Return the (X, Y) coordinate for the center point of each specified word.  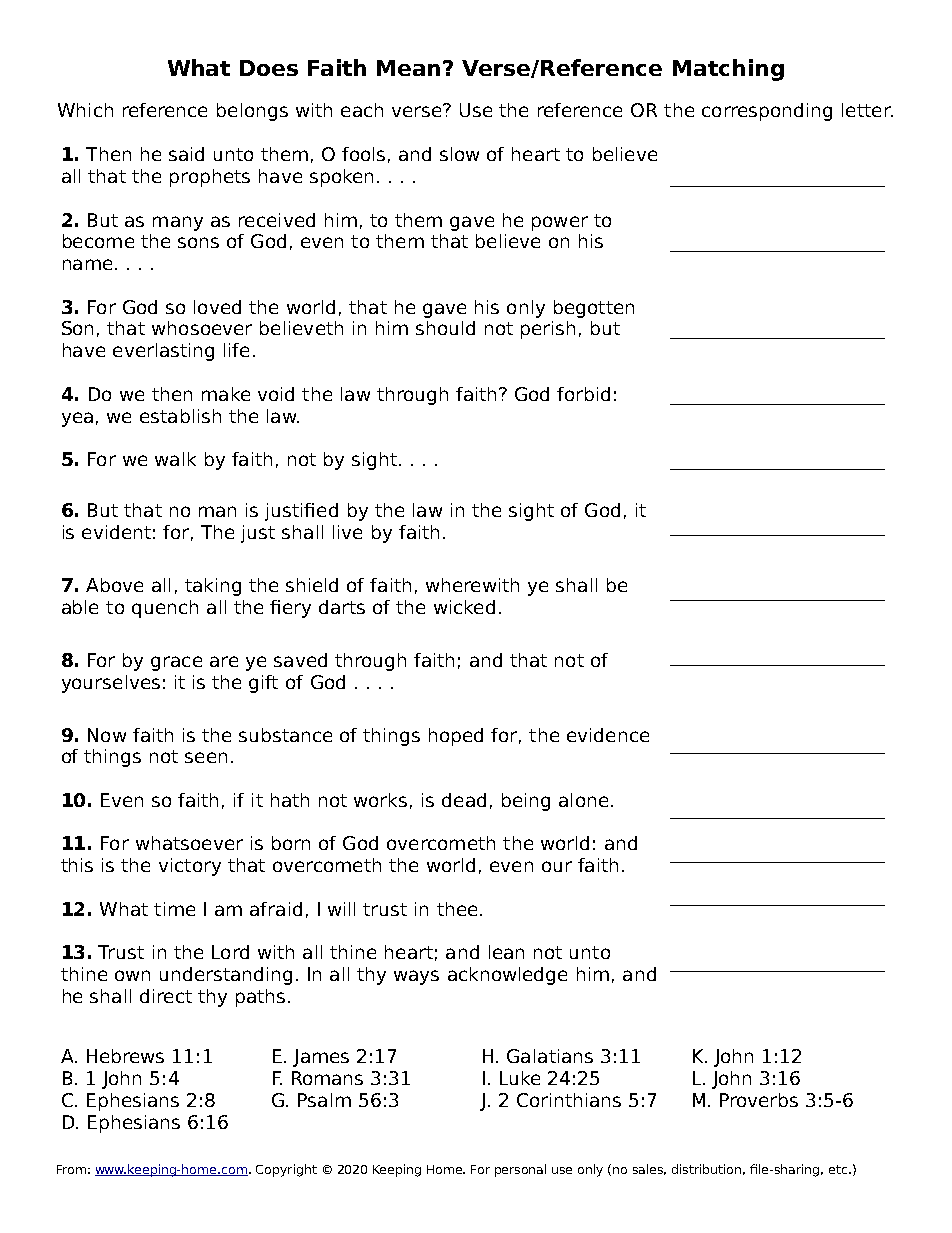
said (186, 154)
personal (520, 1170)
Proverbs (759, 1100)
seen (206, 757)
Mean (410, 68)
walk (175, 459)
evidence (608, 735)
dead (464, 800)
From (71, 1169)
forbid (583, 394)
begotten (594, 309)
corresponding (767, 112)
